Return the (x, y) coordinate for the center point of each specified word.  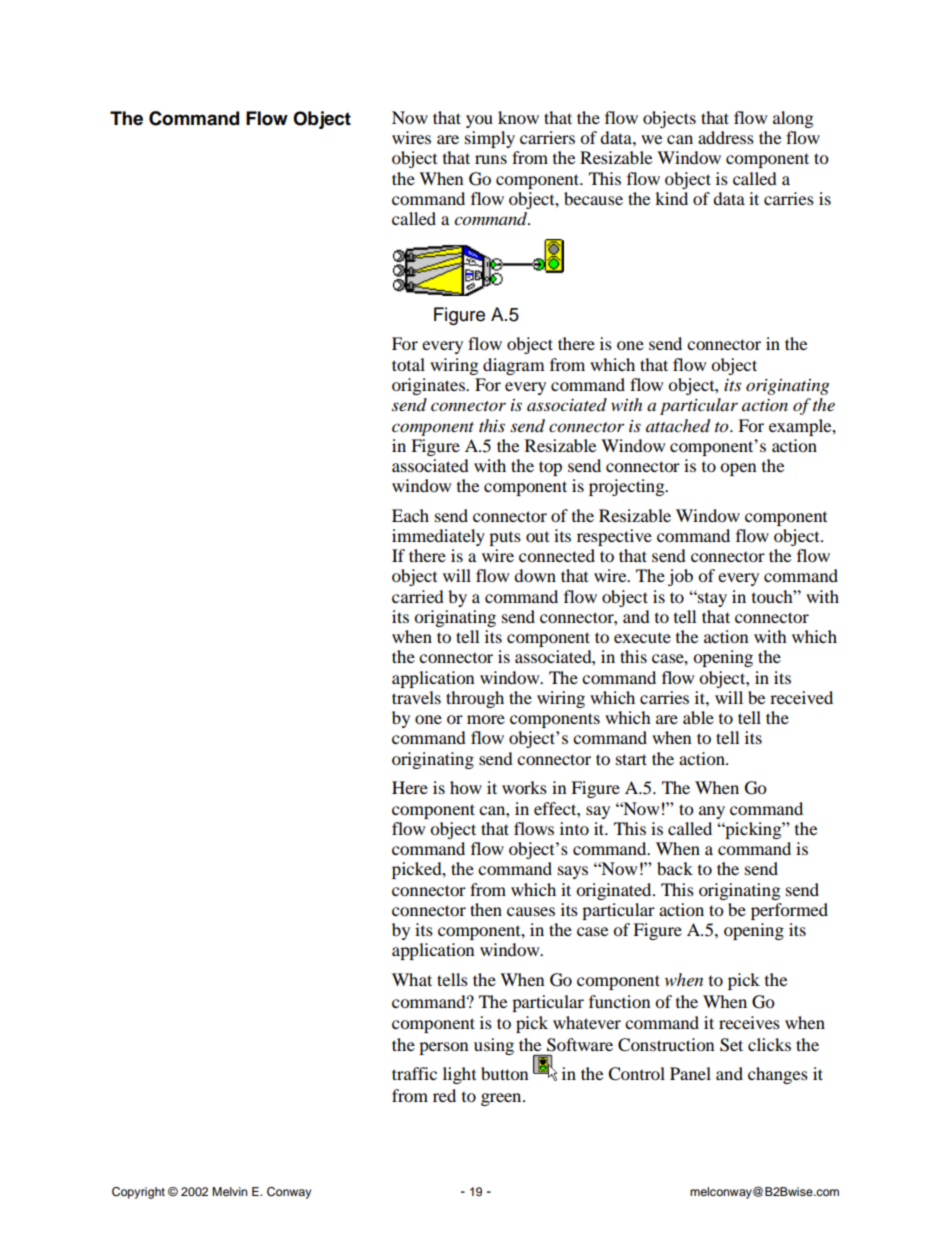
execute (642, 637)
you (479, 121)
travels (416, 697)
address (726, 137)
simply (490, 139)
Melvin (229, 1191)
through (475, 699)
